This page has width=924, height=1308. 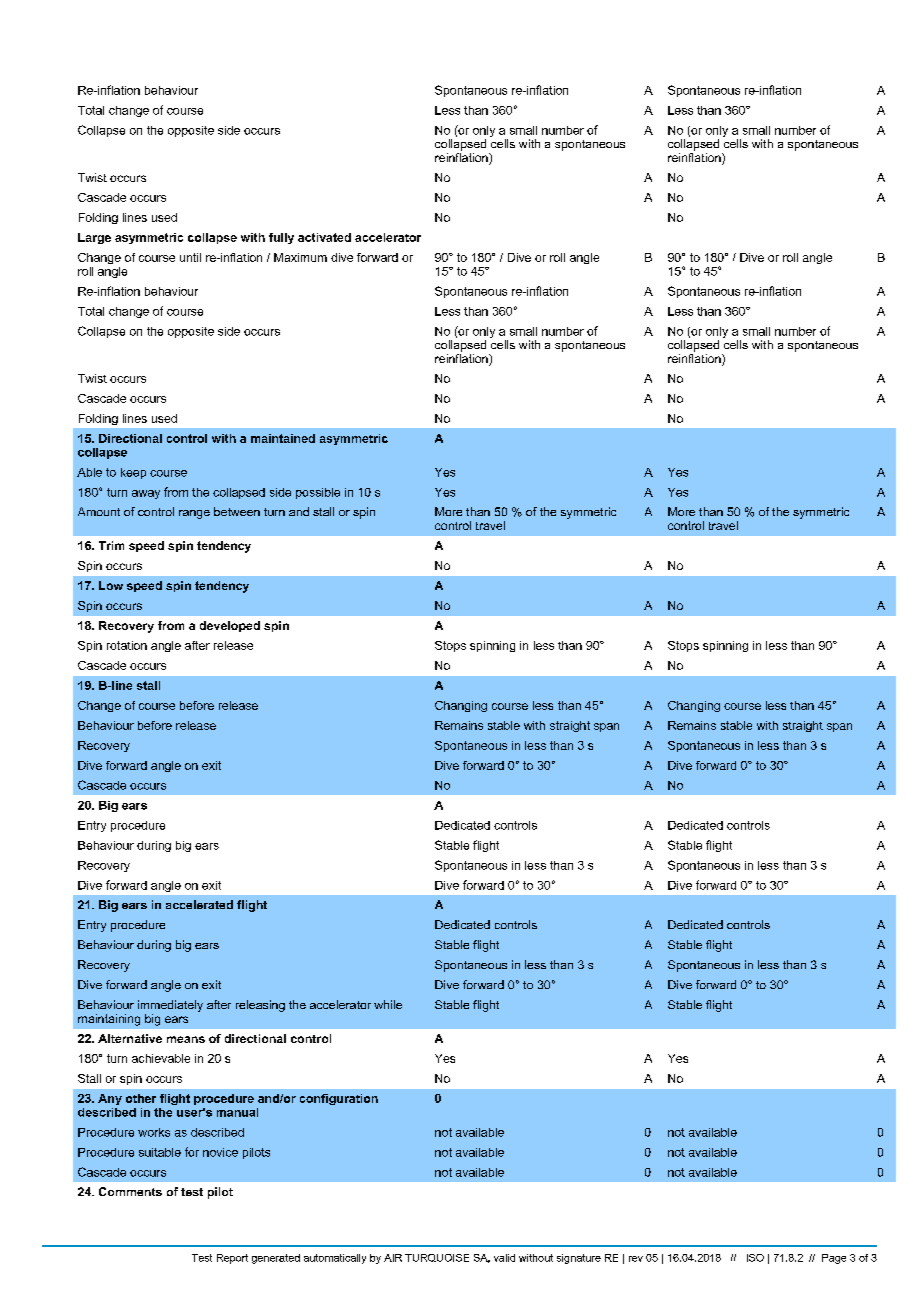 What do you see at coordinates (199, 904) in the page?
I see `accelerated` at bounding box center [199, 904].
